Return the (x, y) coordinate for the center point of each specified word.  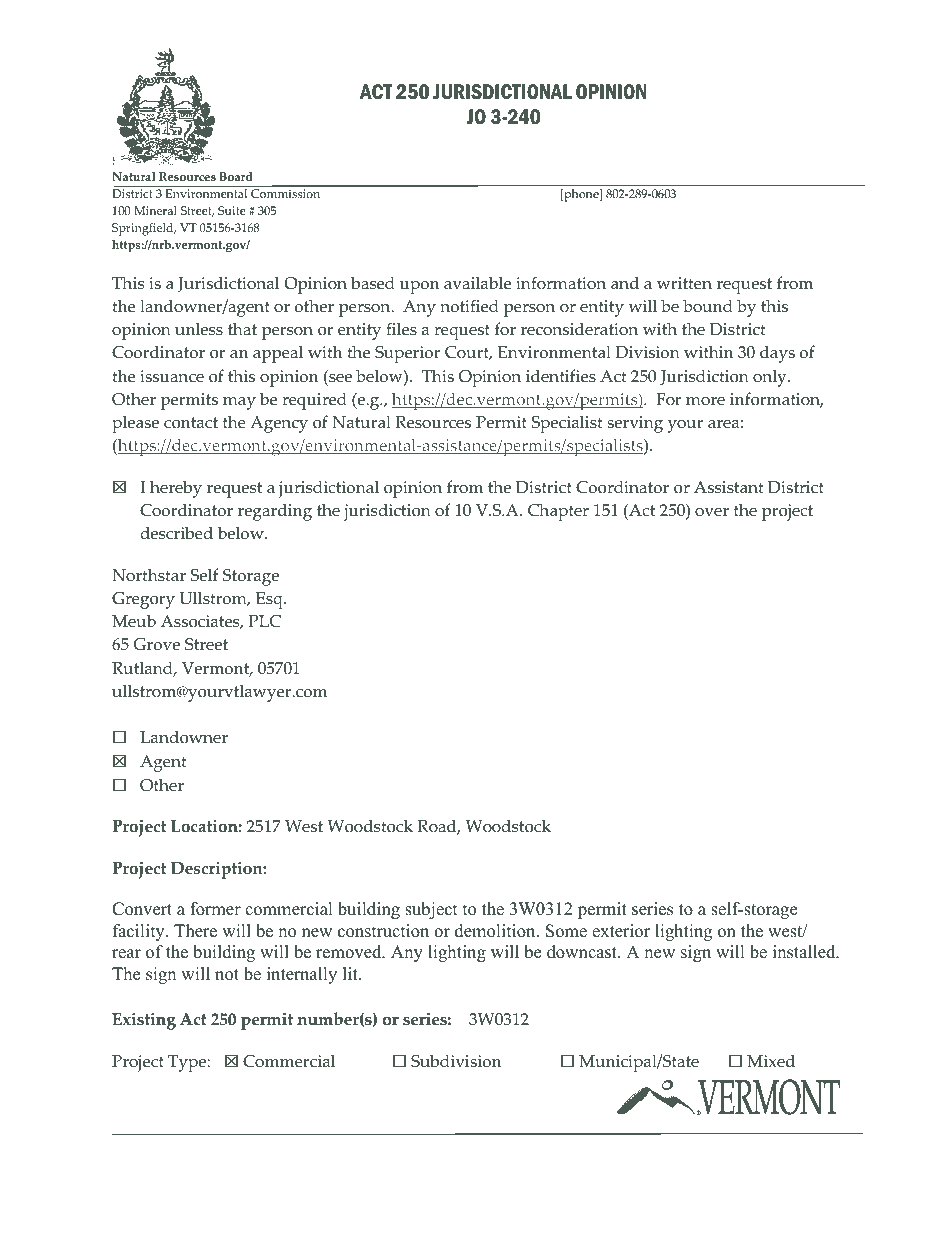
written (684, 283)
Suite (232, 210)
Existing (144, 1021)
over (712, 512)
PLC (265, 621)
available (477, 283)
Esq (270, 600)
